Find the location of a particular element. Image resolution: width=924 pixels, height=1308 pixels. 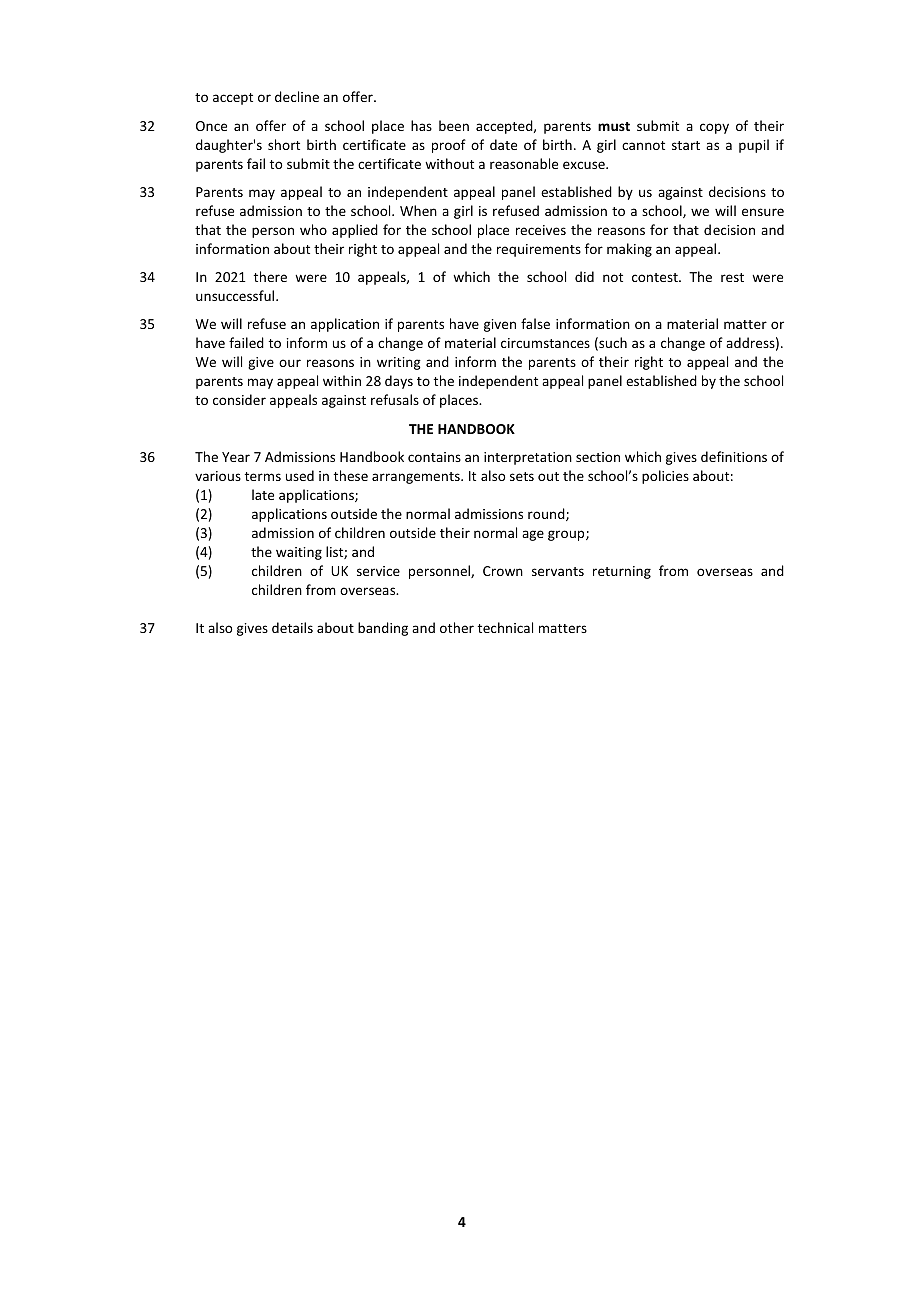

our is located at coordinates (290, 363).
